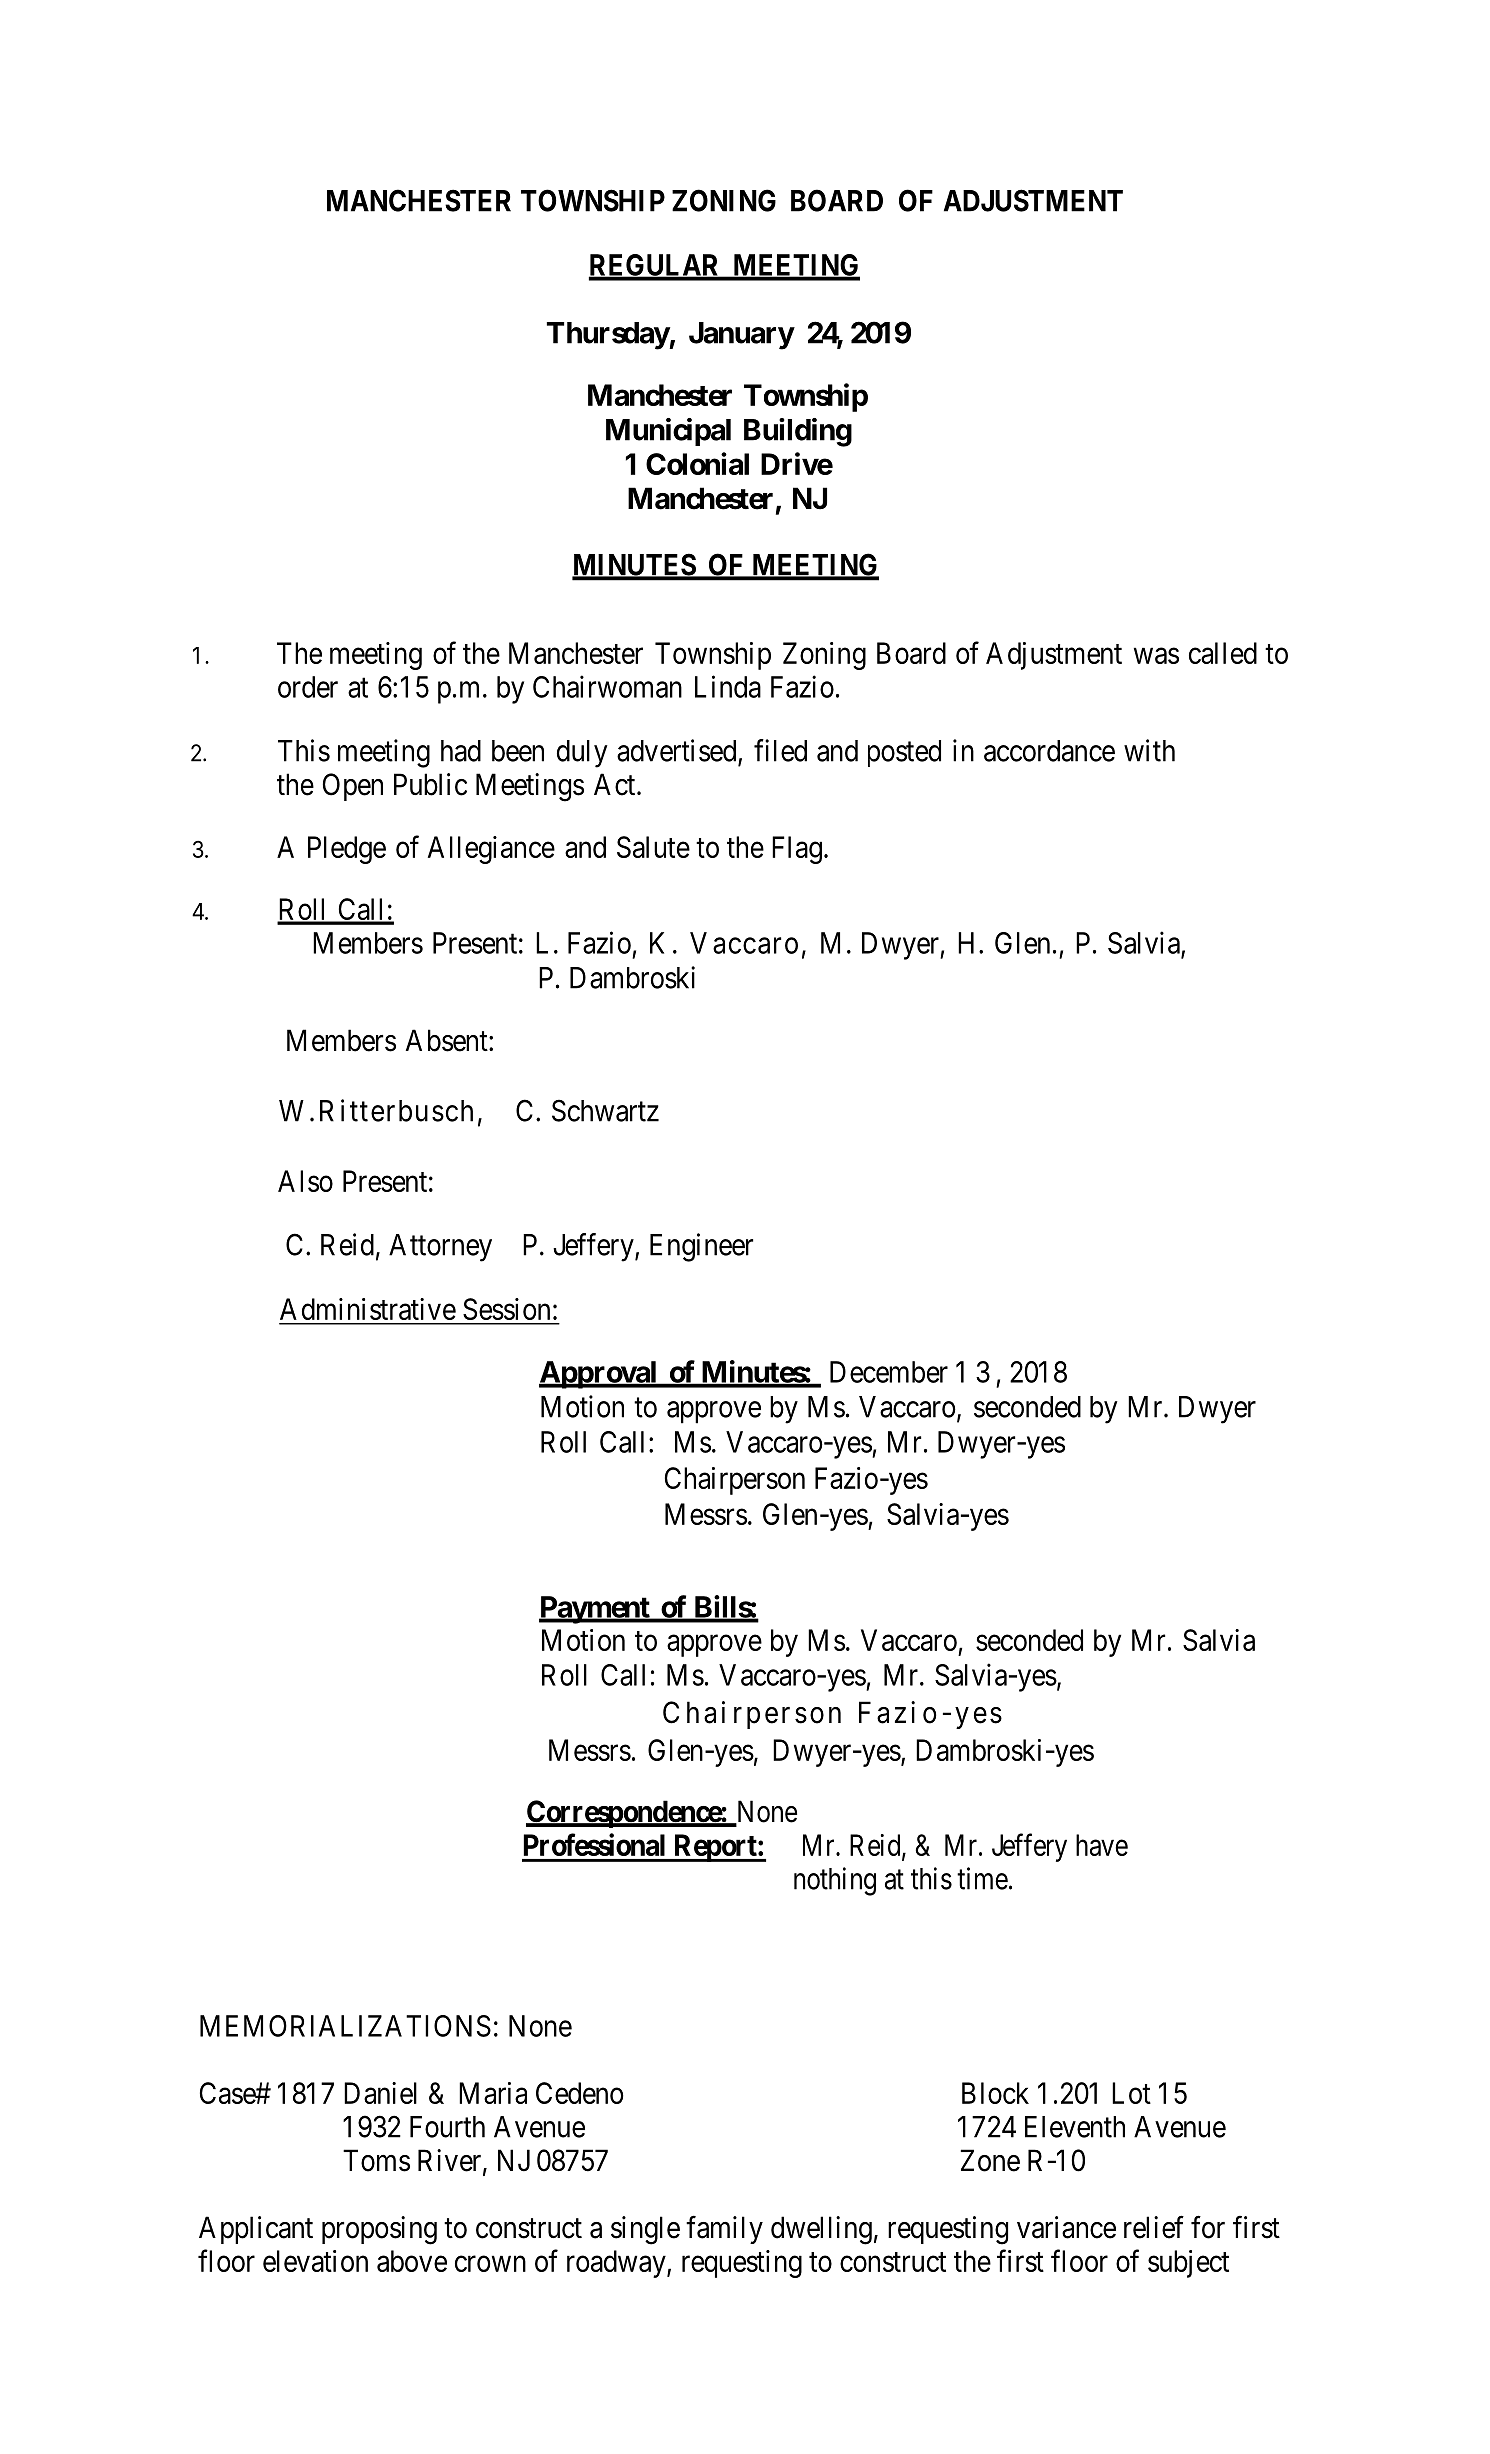 This document has width=1490, height=2454. Describe the element at coordinates (889, 1372) in the document. I see `December` at that location.
